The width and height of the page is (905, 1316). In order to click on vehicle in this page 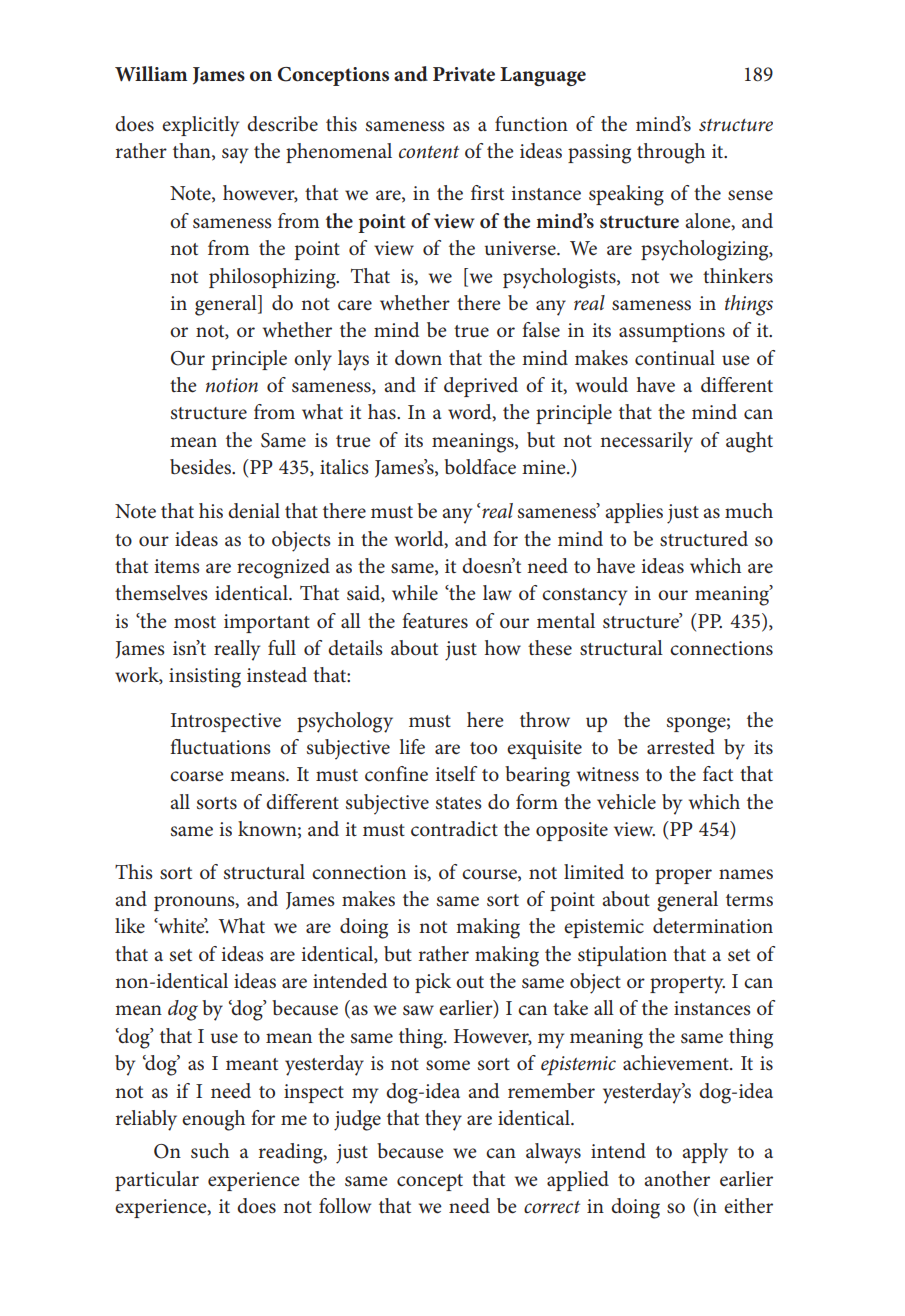, I will do `click(626, 802)`.
